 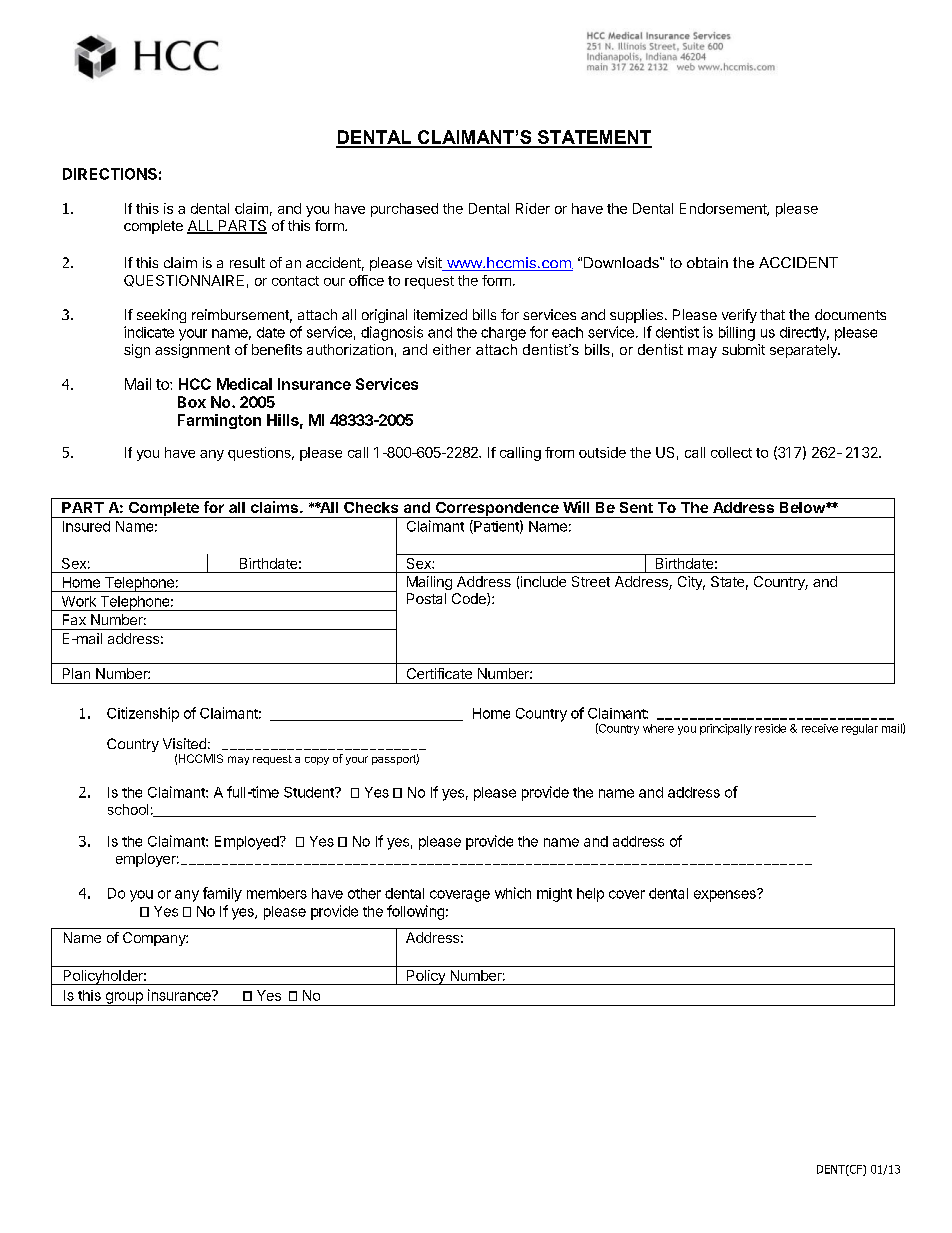 I want to click on DIRECTIONS, so click(x=110, y=174).
